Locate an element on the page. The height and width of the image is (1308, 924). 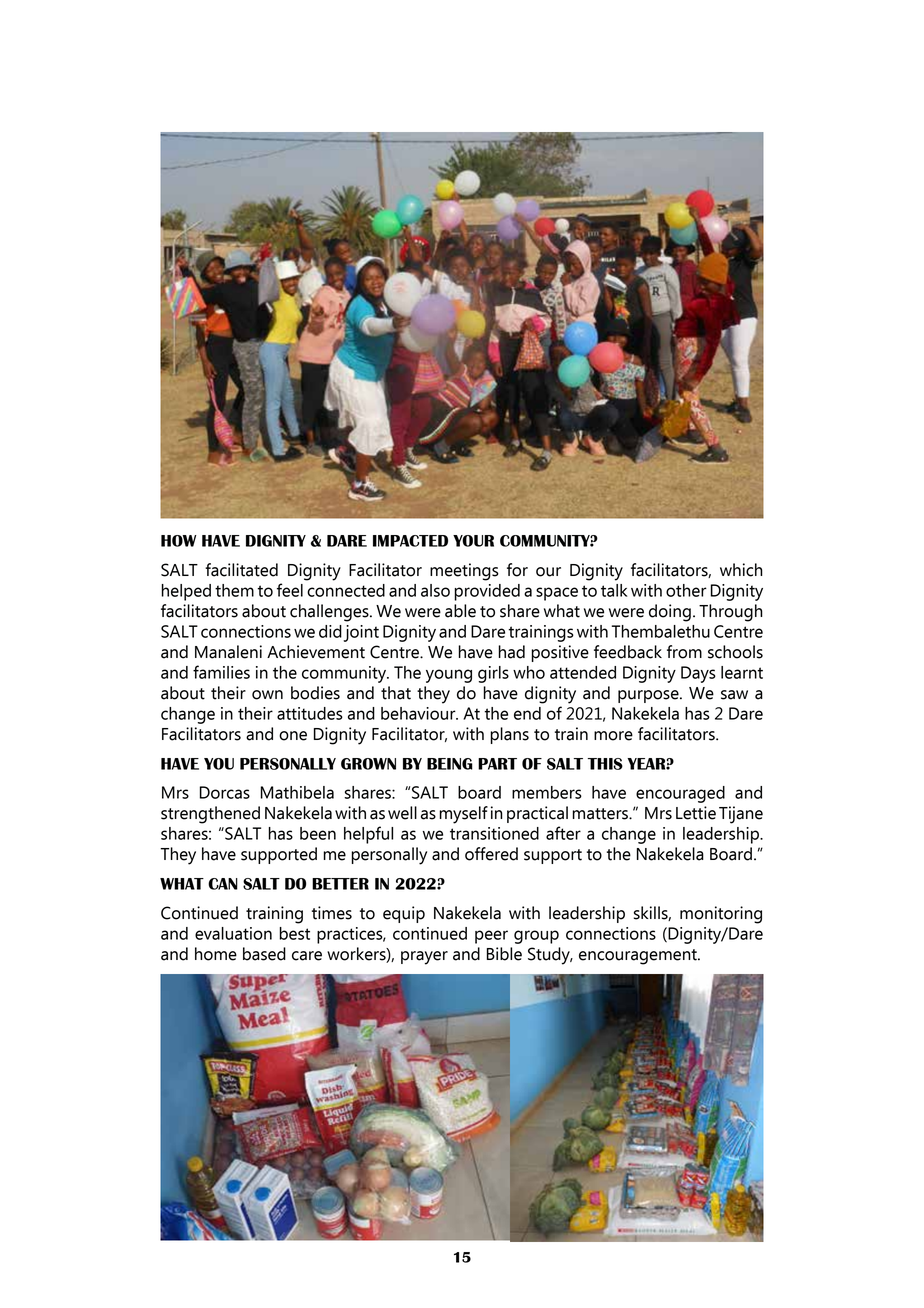
peer is located at coordinates (491, 937).
